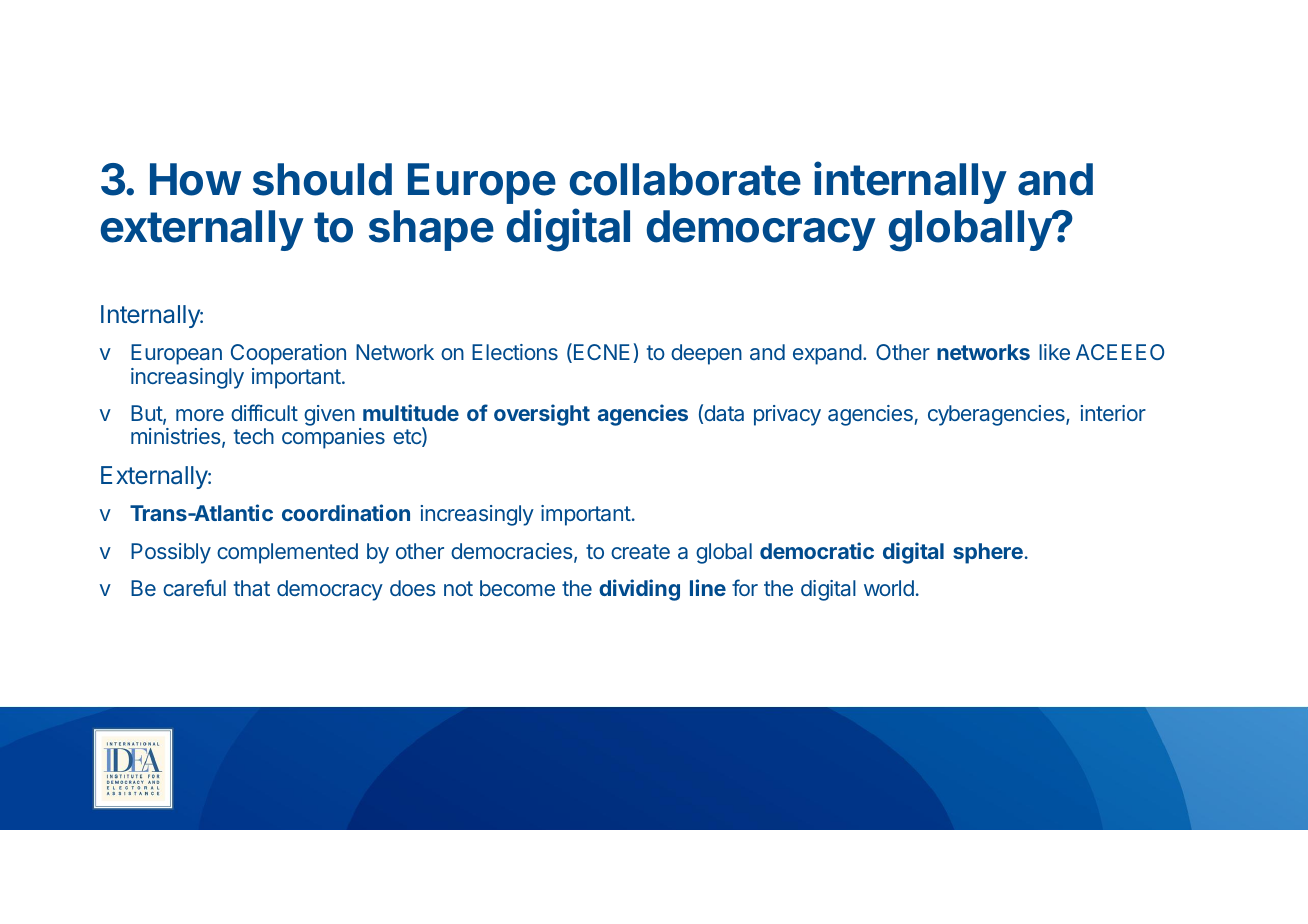 This page has height=924, width=1308. I want to click on coordination, so click(346, 512).
